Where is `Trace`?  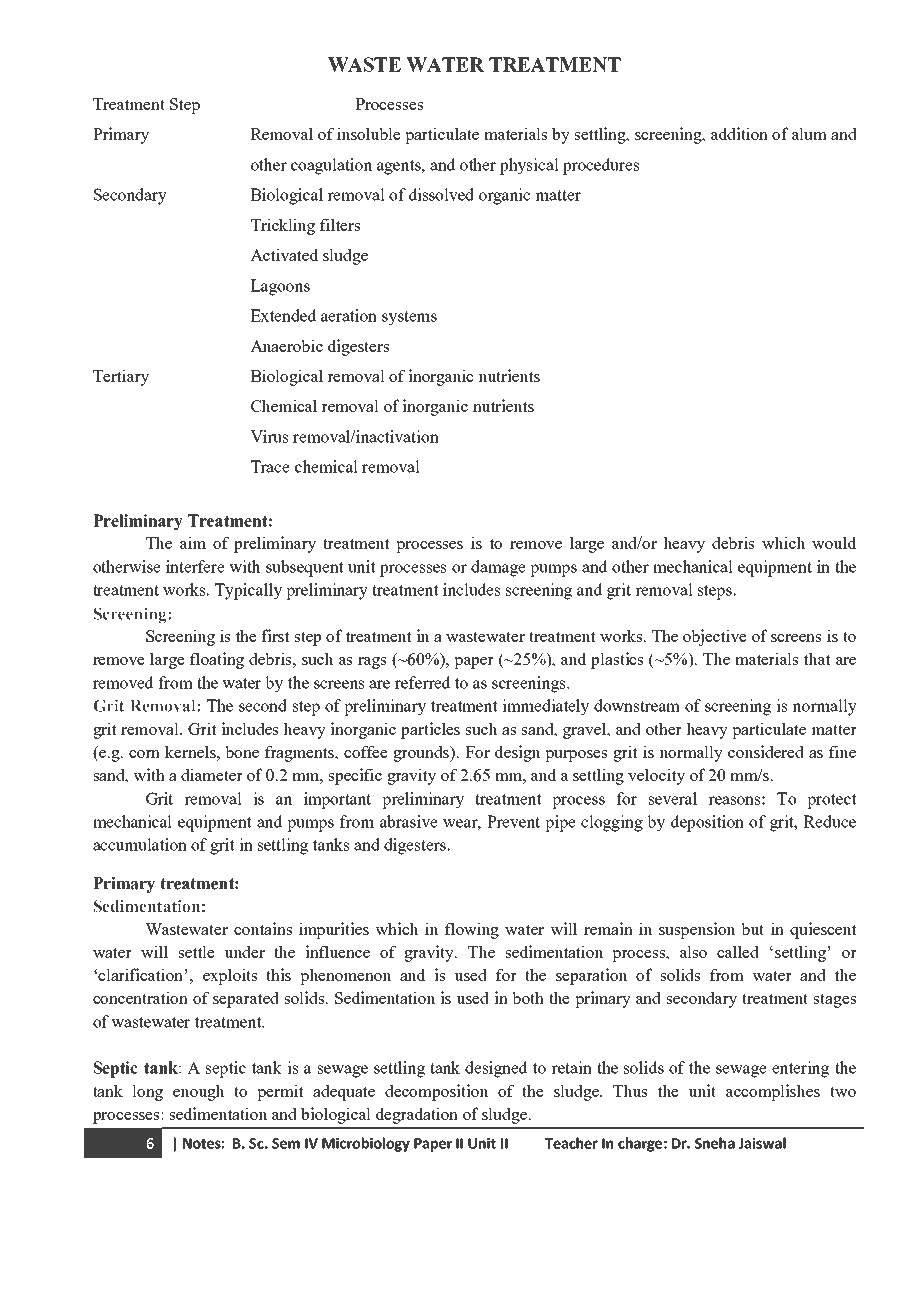 Trace is located at coordinates (270, 466).
